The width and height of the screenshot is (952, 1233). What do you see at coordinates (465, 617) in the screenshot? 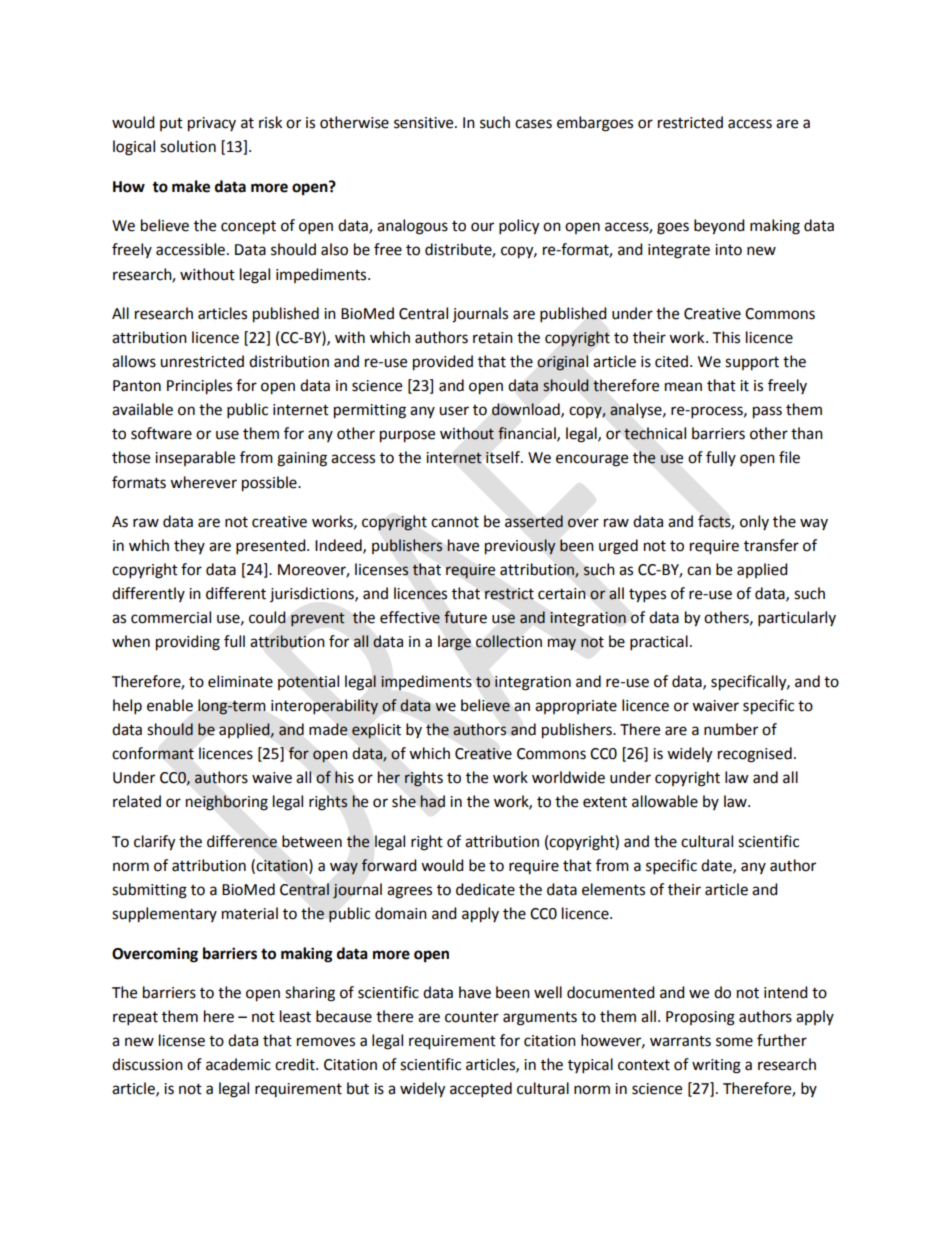
I see `future` at bounding box center [465, 617].
